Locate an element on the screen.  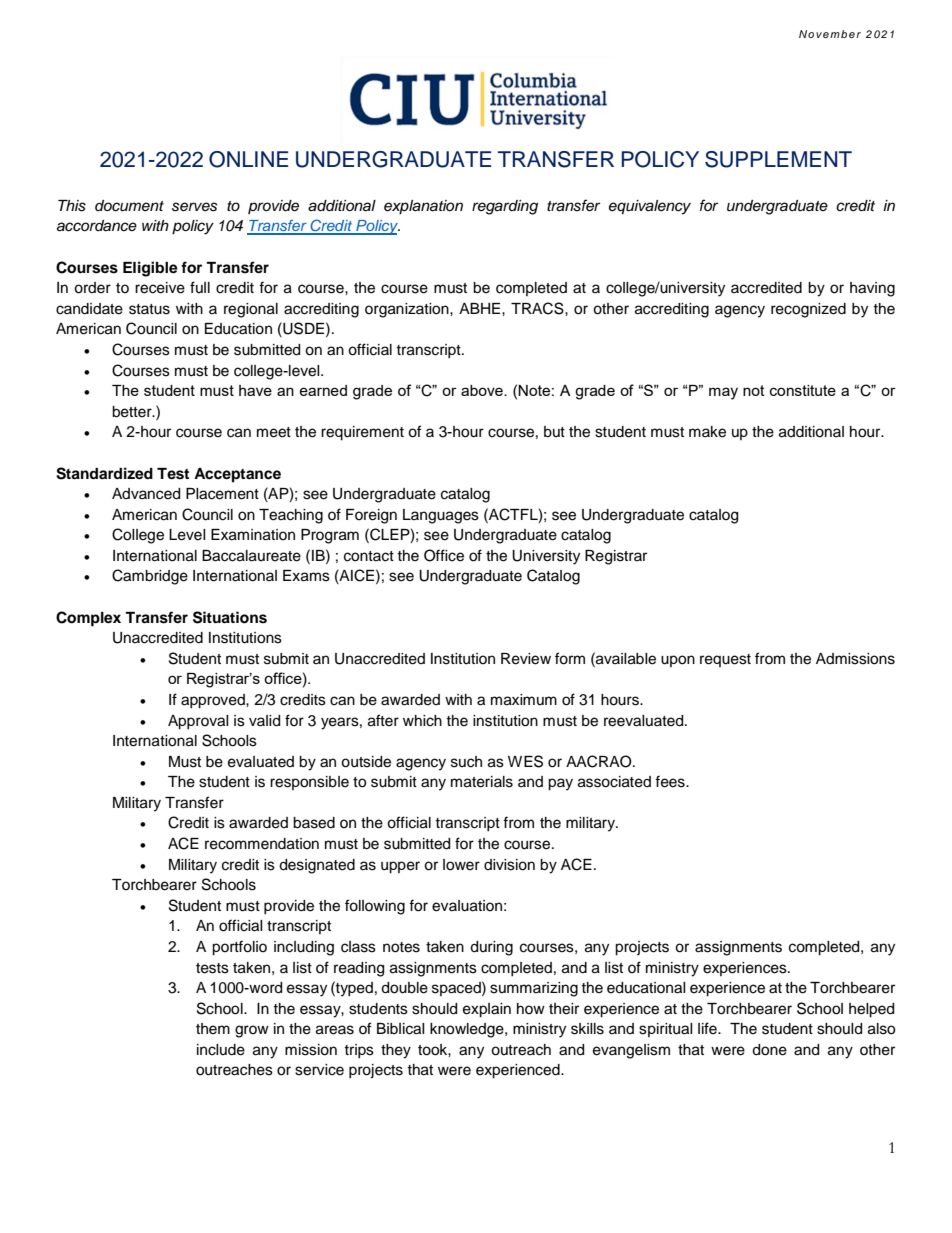
Situations is located at coordinates (230, 617).
